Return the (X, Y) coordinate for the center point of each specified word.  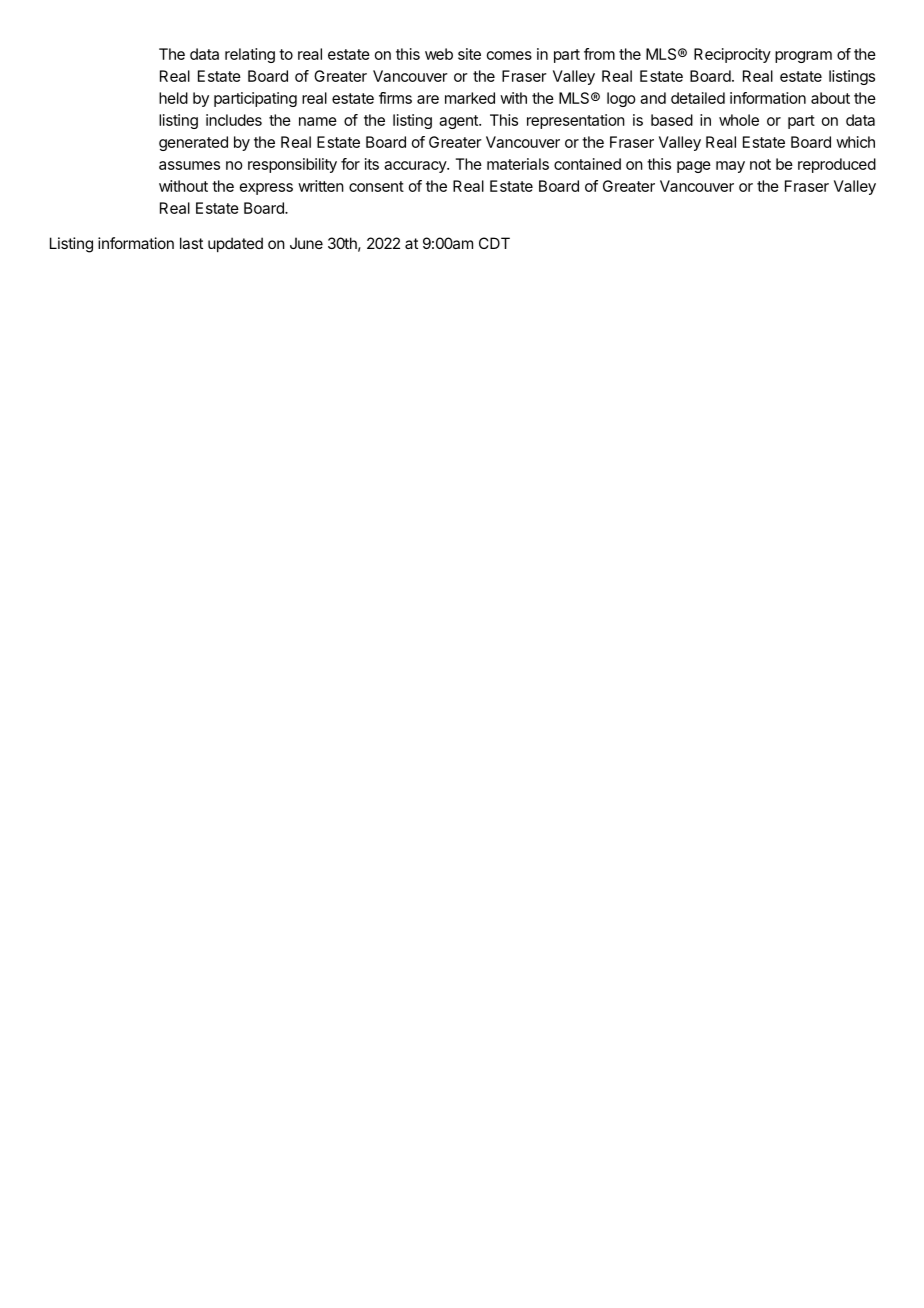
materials (518, 164)
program (803, 57)
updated (235, 244)
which (855, 142)
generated (193, 143)
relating (250, 55)
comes (509, 55)
